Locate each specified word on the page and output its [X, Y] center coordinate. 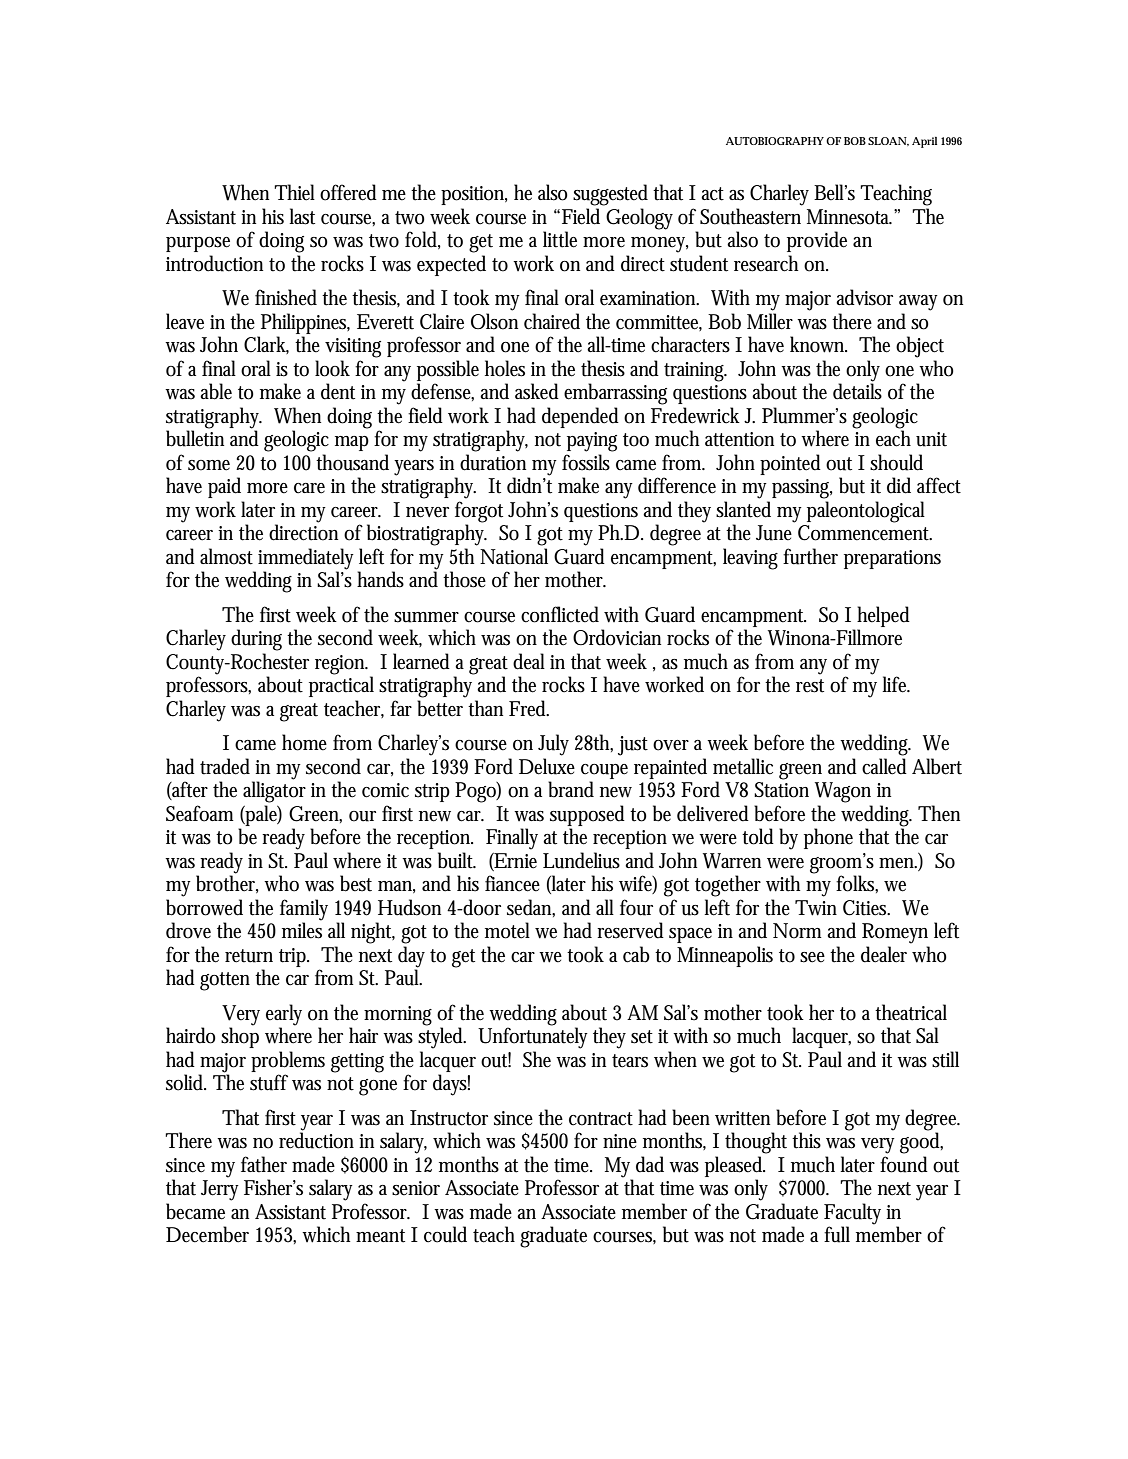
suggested [610, 195]
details [857, 391]
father [264, 1164]
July [553, 745]
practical [341, 685]
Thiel [294, 192]
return [249, 956]
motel [507, 930]
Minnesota [849, 217]
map [352, 443]
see [812, 957]
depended [580, 417]
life [895, 684]
